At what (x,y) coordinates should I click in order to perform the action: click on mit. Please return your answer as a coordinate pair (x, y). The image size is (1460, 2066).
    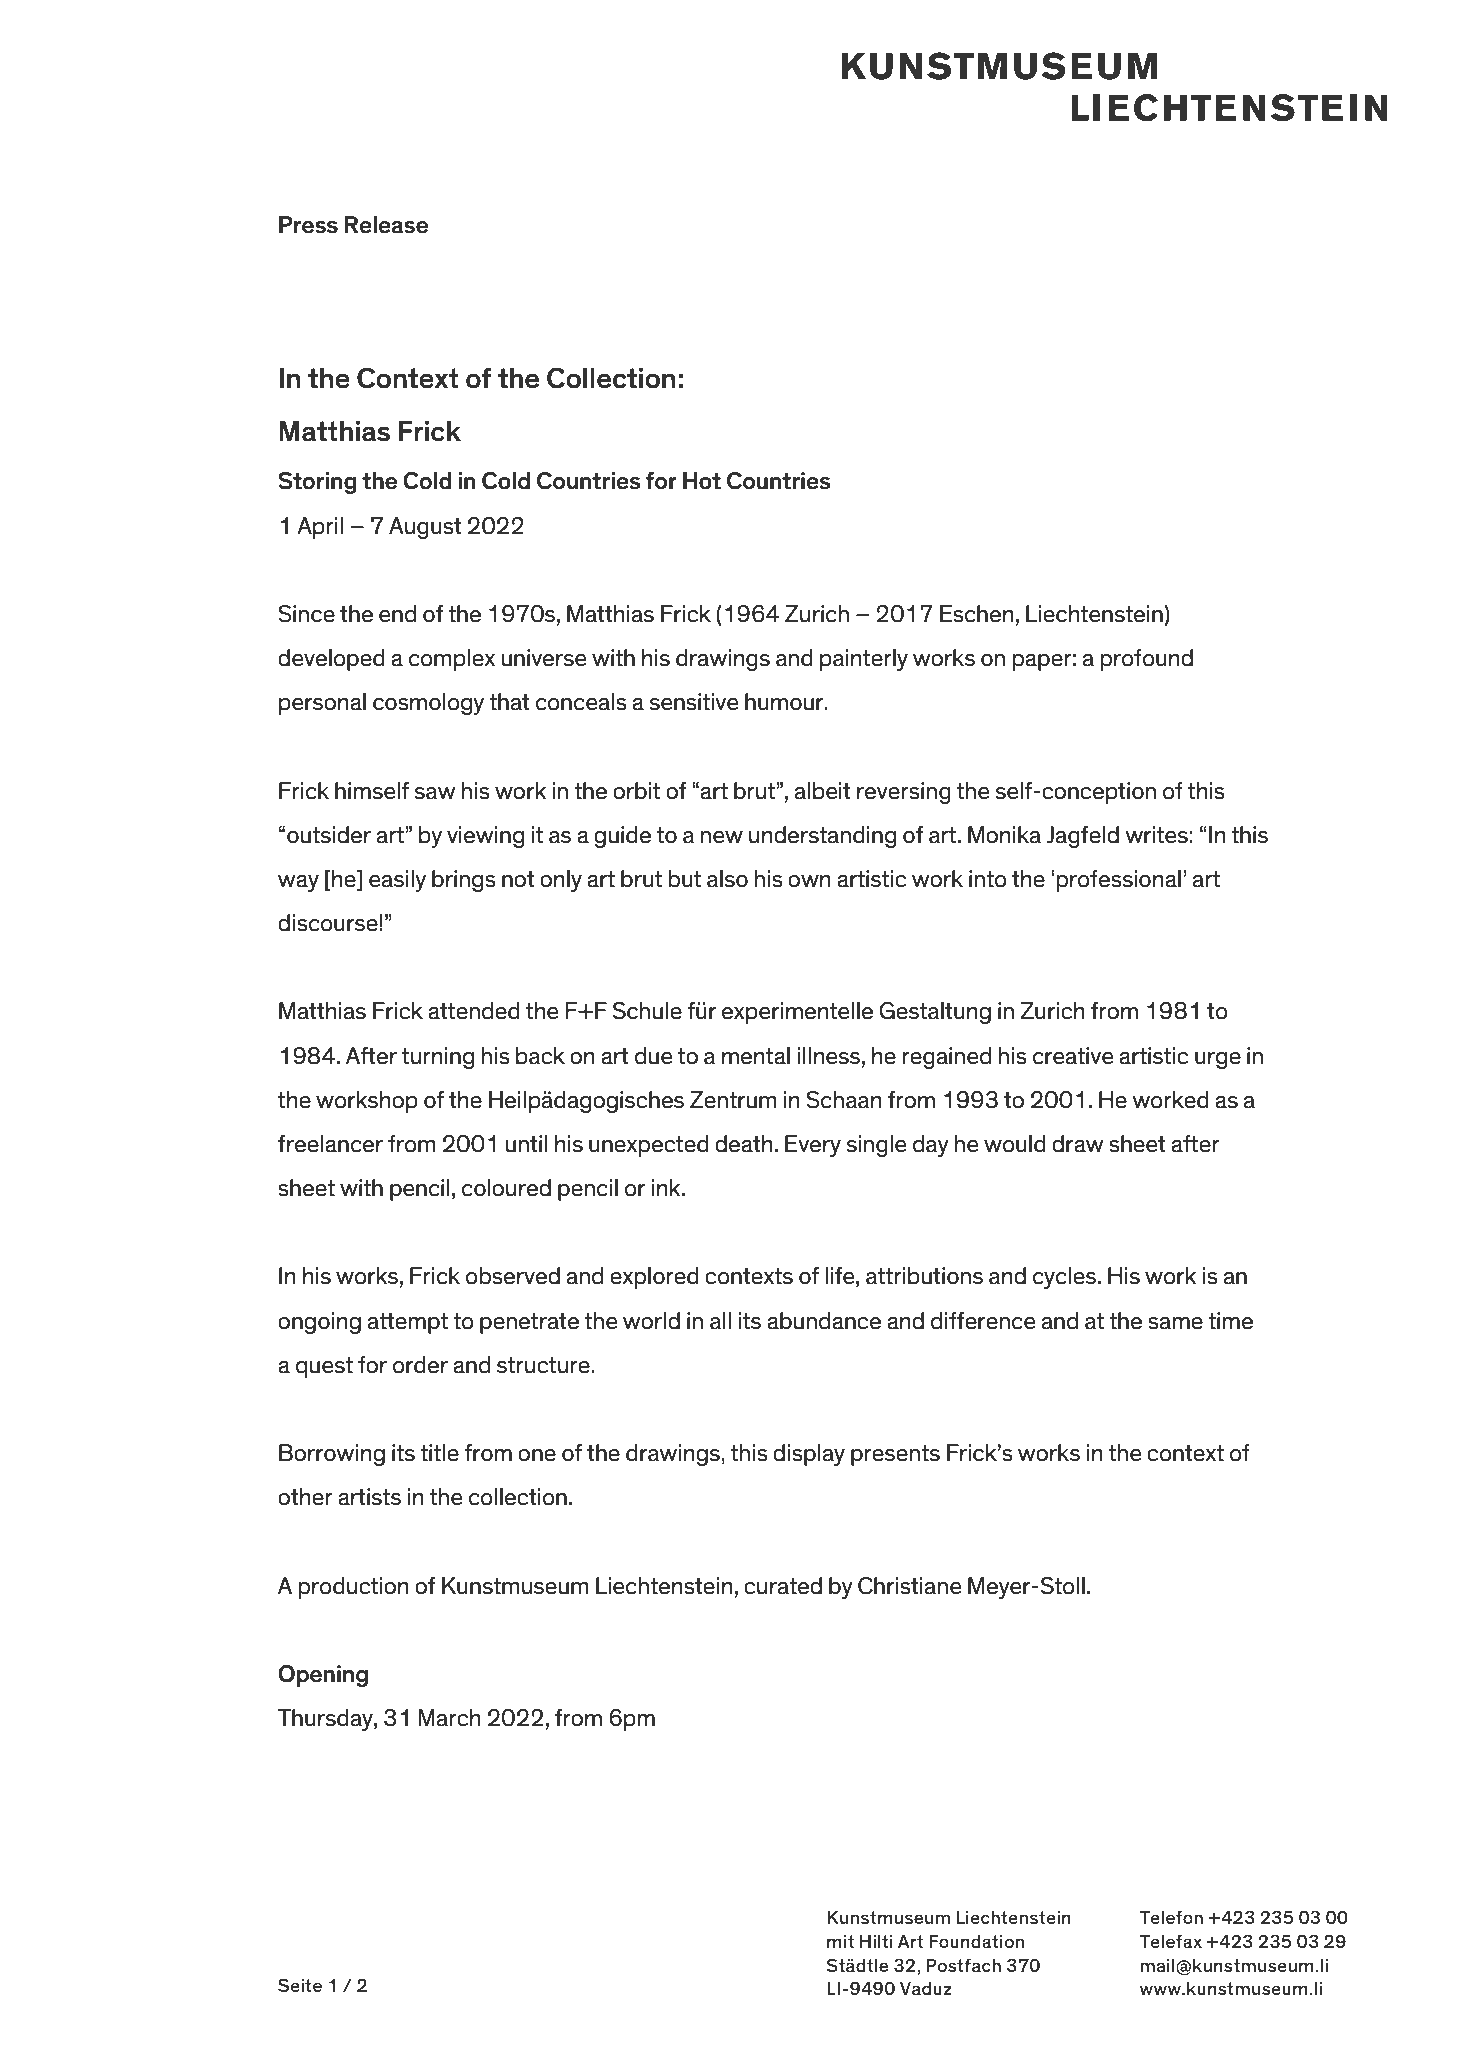
    Looking at the image, I should click on (841, 1941).
